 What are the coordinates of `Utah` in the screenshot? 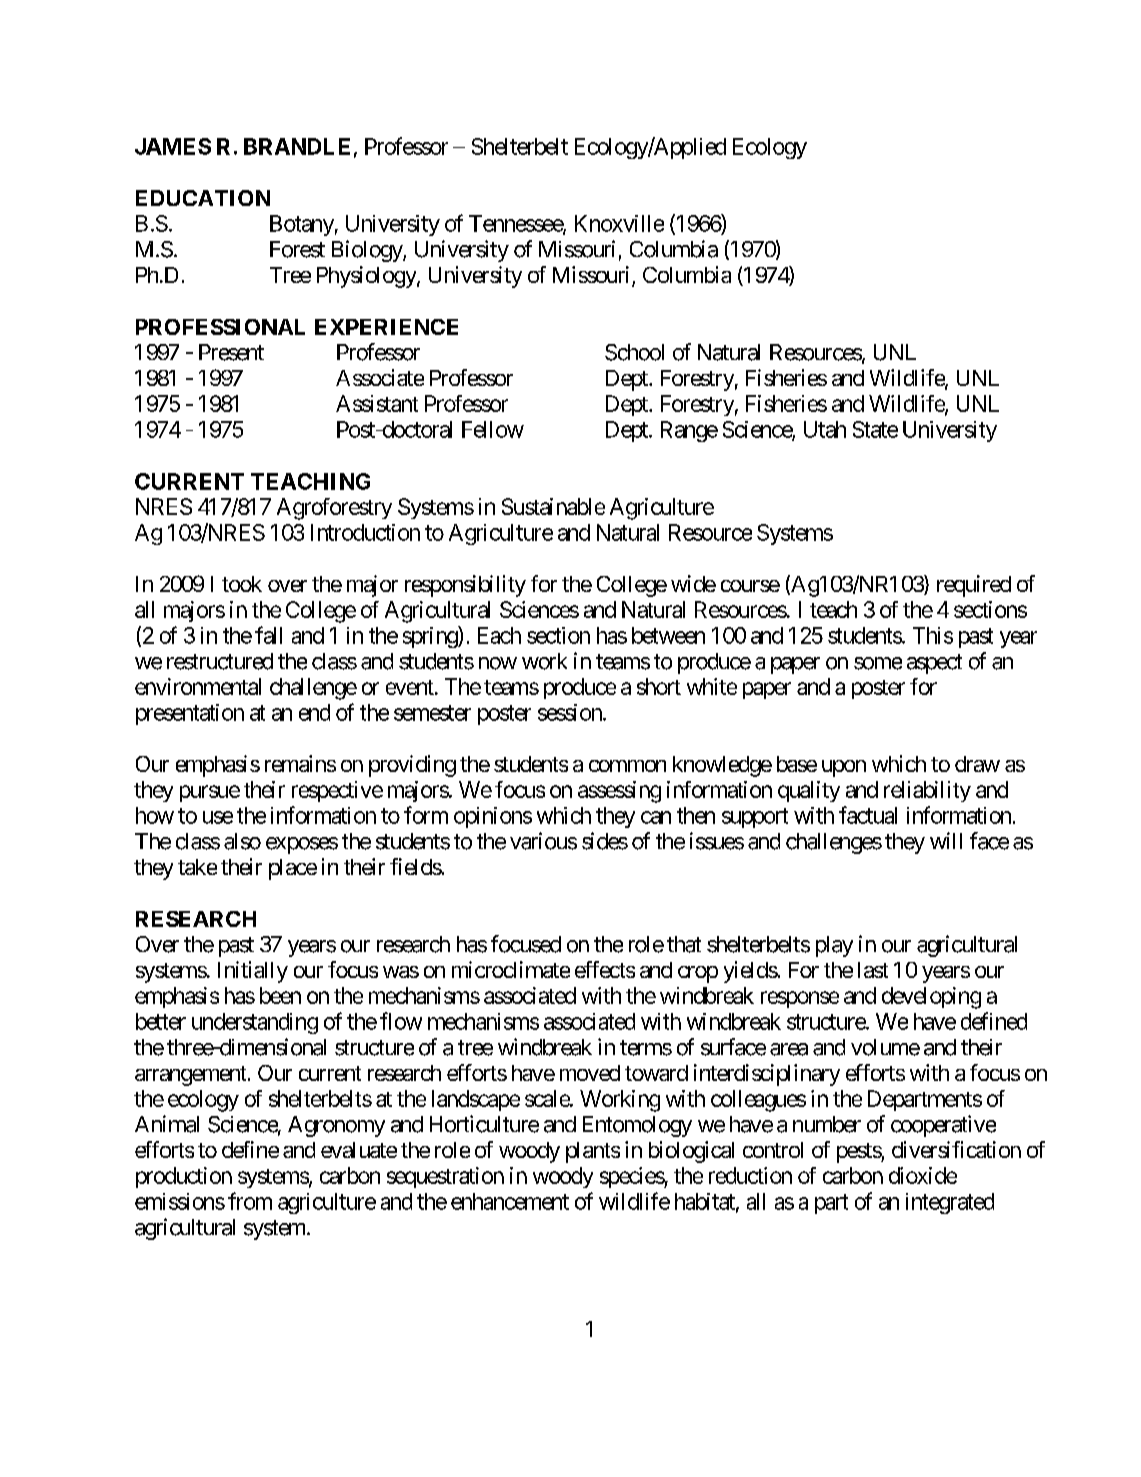 It's located at (825, 429).
